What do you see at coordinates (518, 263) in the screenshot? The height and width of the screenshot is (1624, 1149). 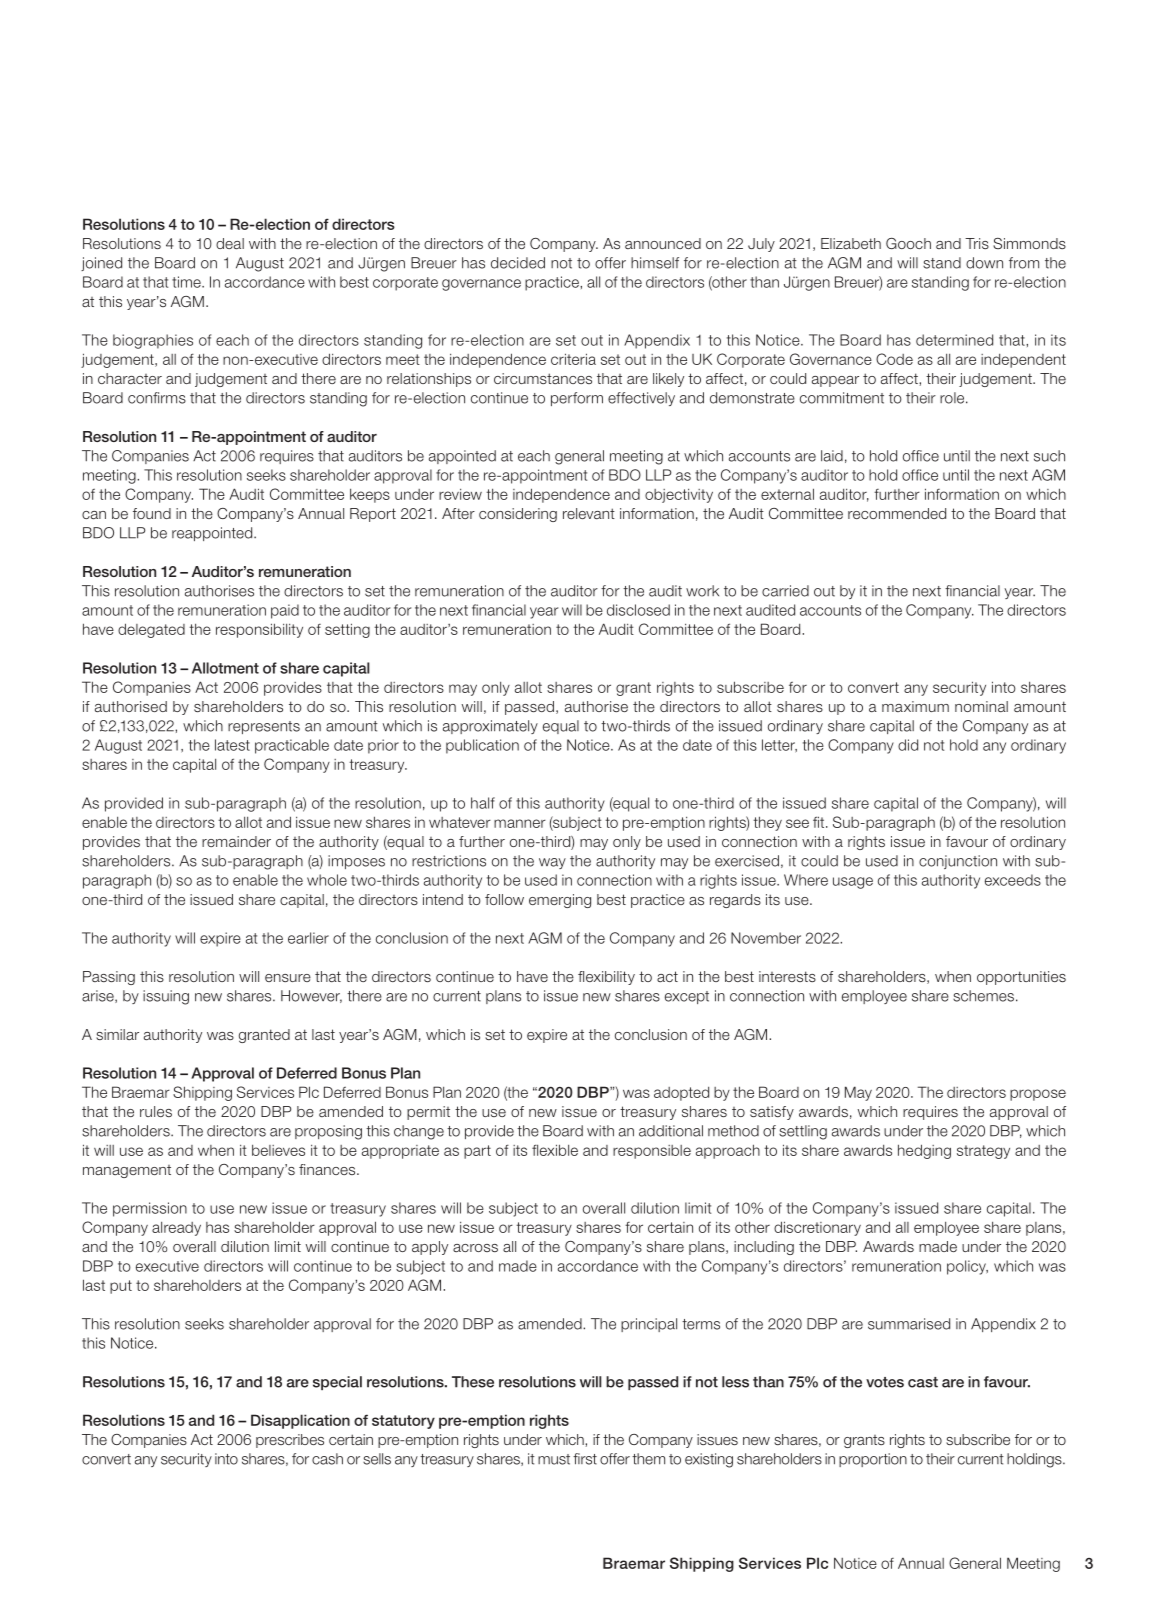 I see `decided` at bounding box center [518, 263].
